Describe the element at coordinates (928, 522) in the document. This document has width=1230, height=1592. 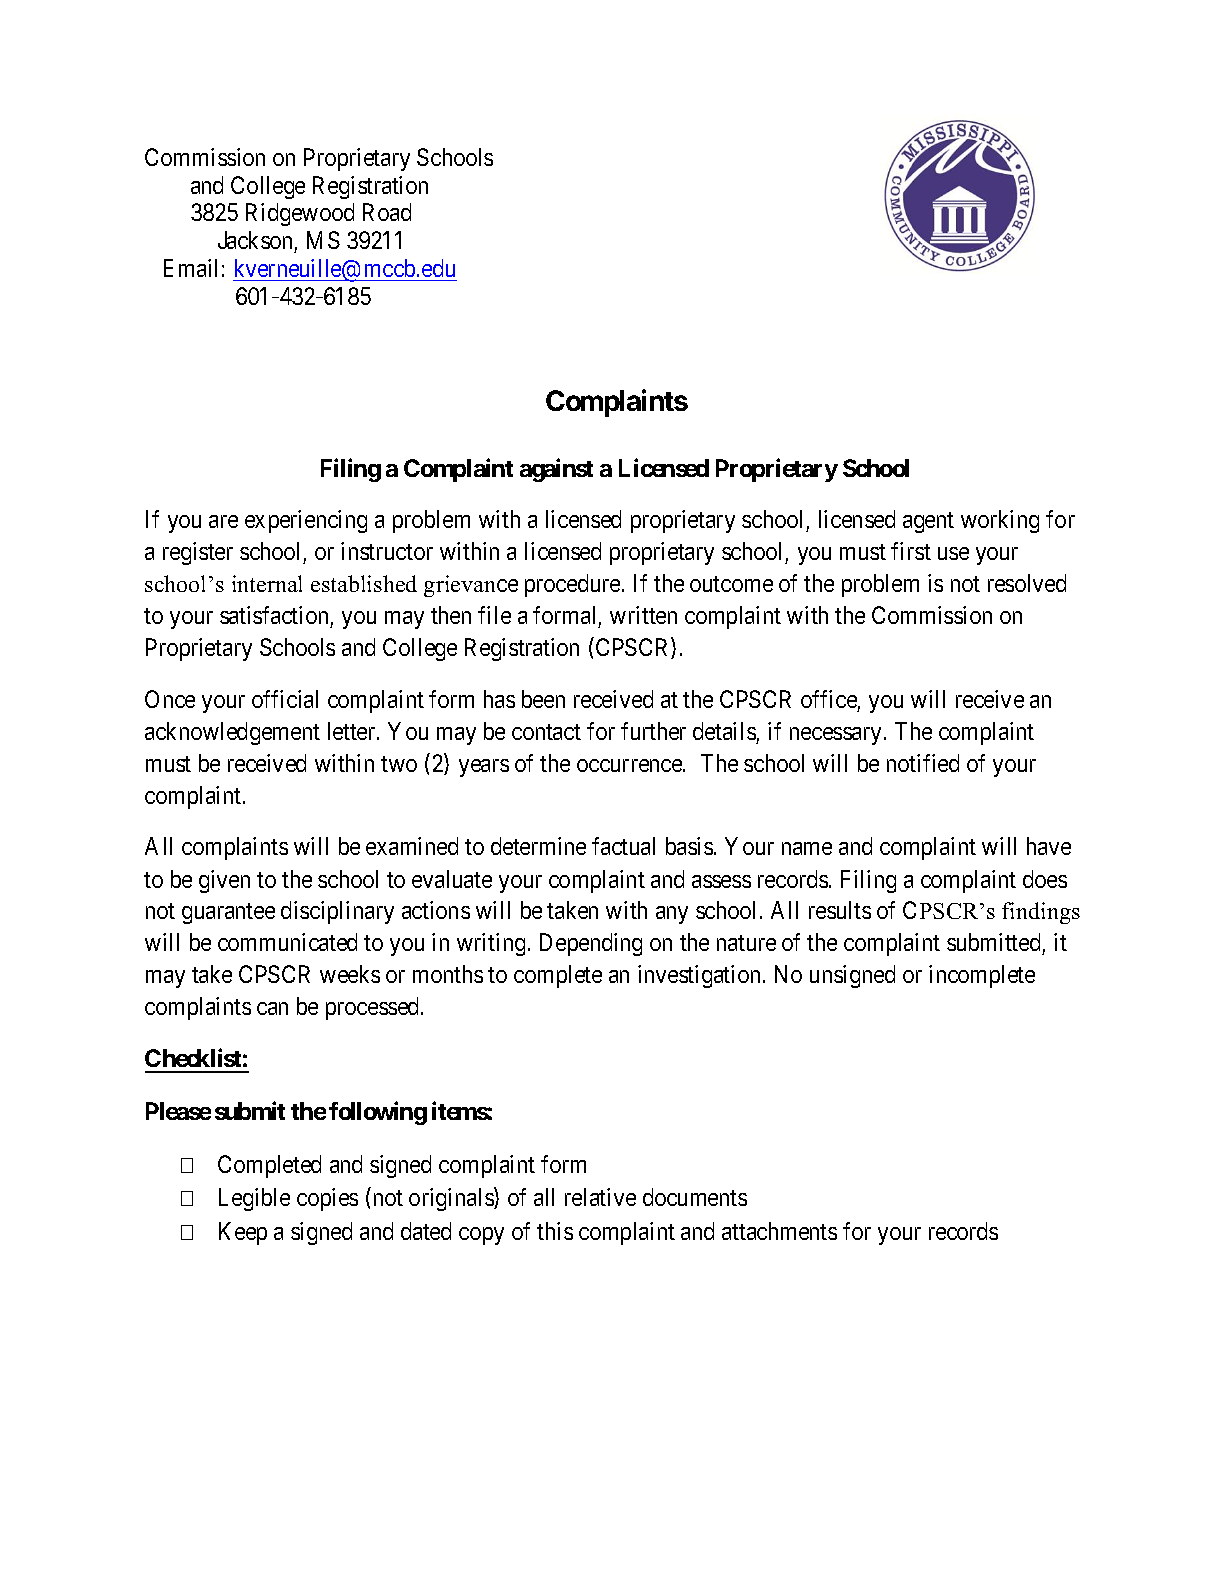
I see `agent` at that location.
